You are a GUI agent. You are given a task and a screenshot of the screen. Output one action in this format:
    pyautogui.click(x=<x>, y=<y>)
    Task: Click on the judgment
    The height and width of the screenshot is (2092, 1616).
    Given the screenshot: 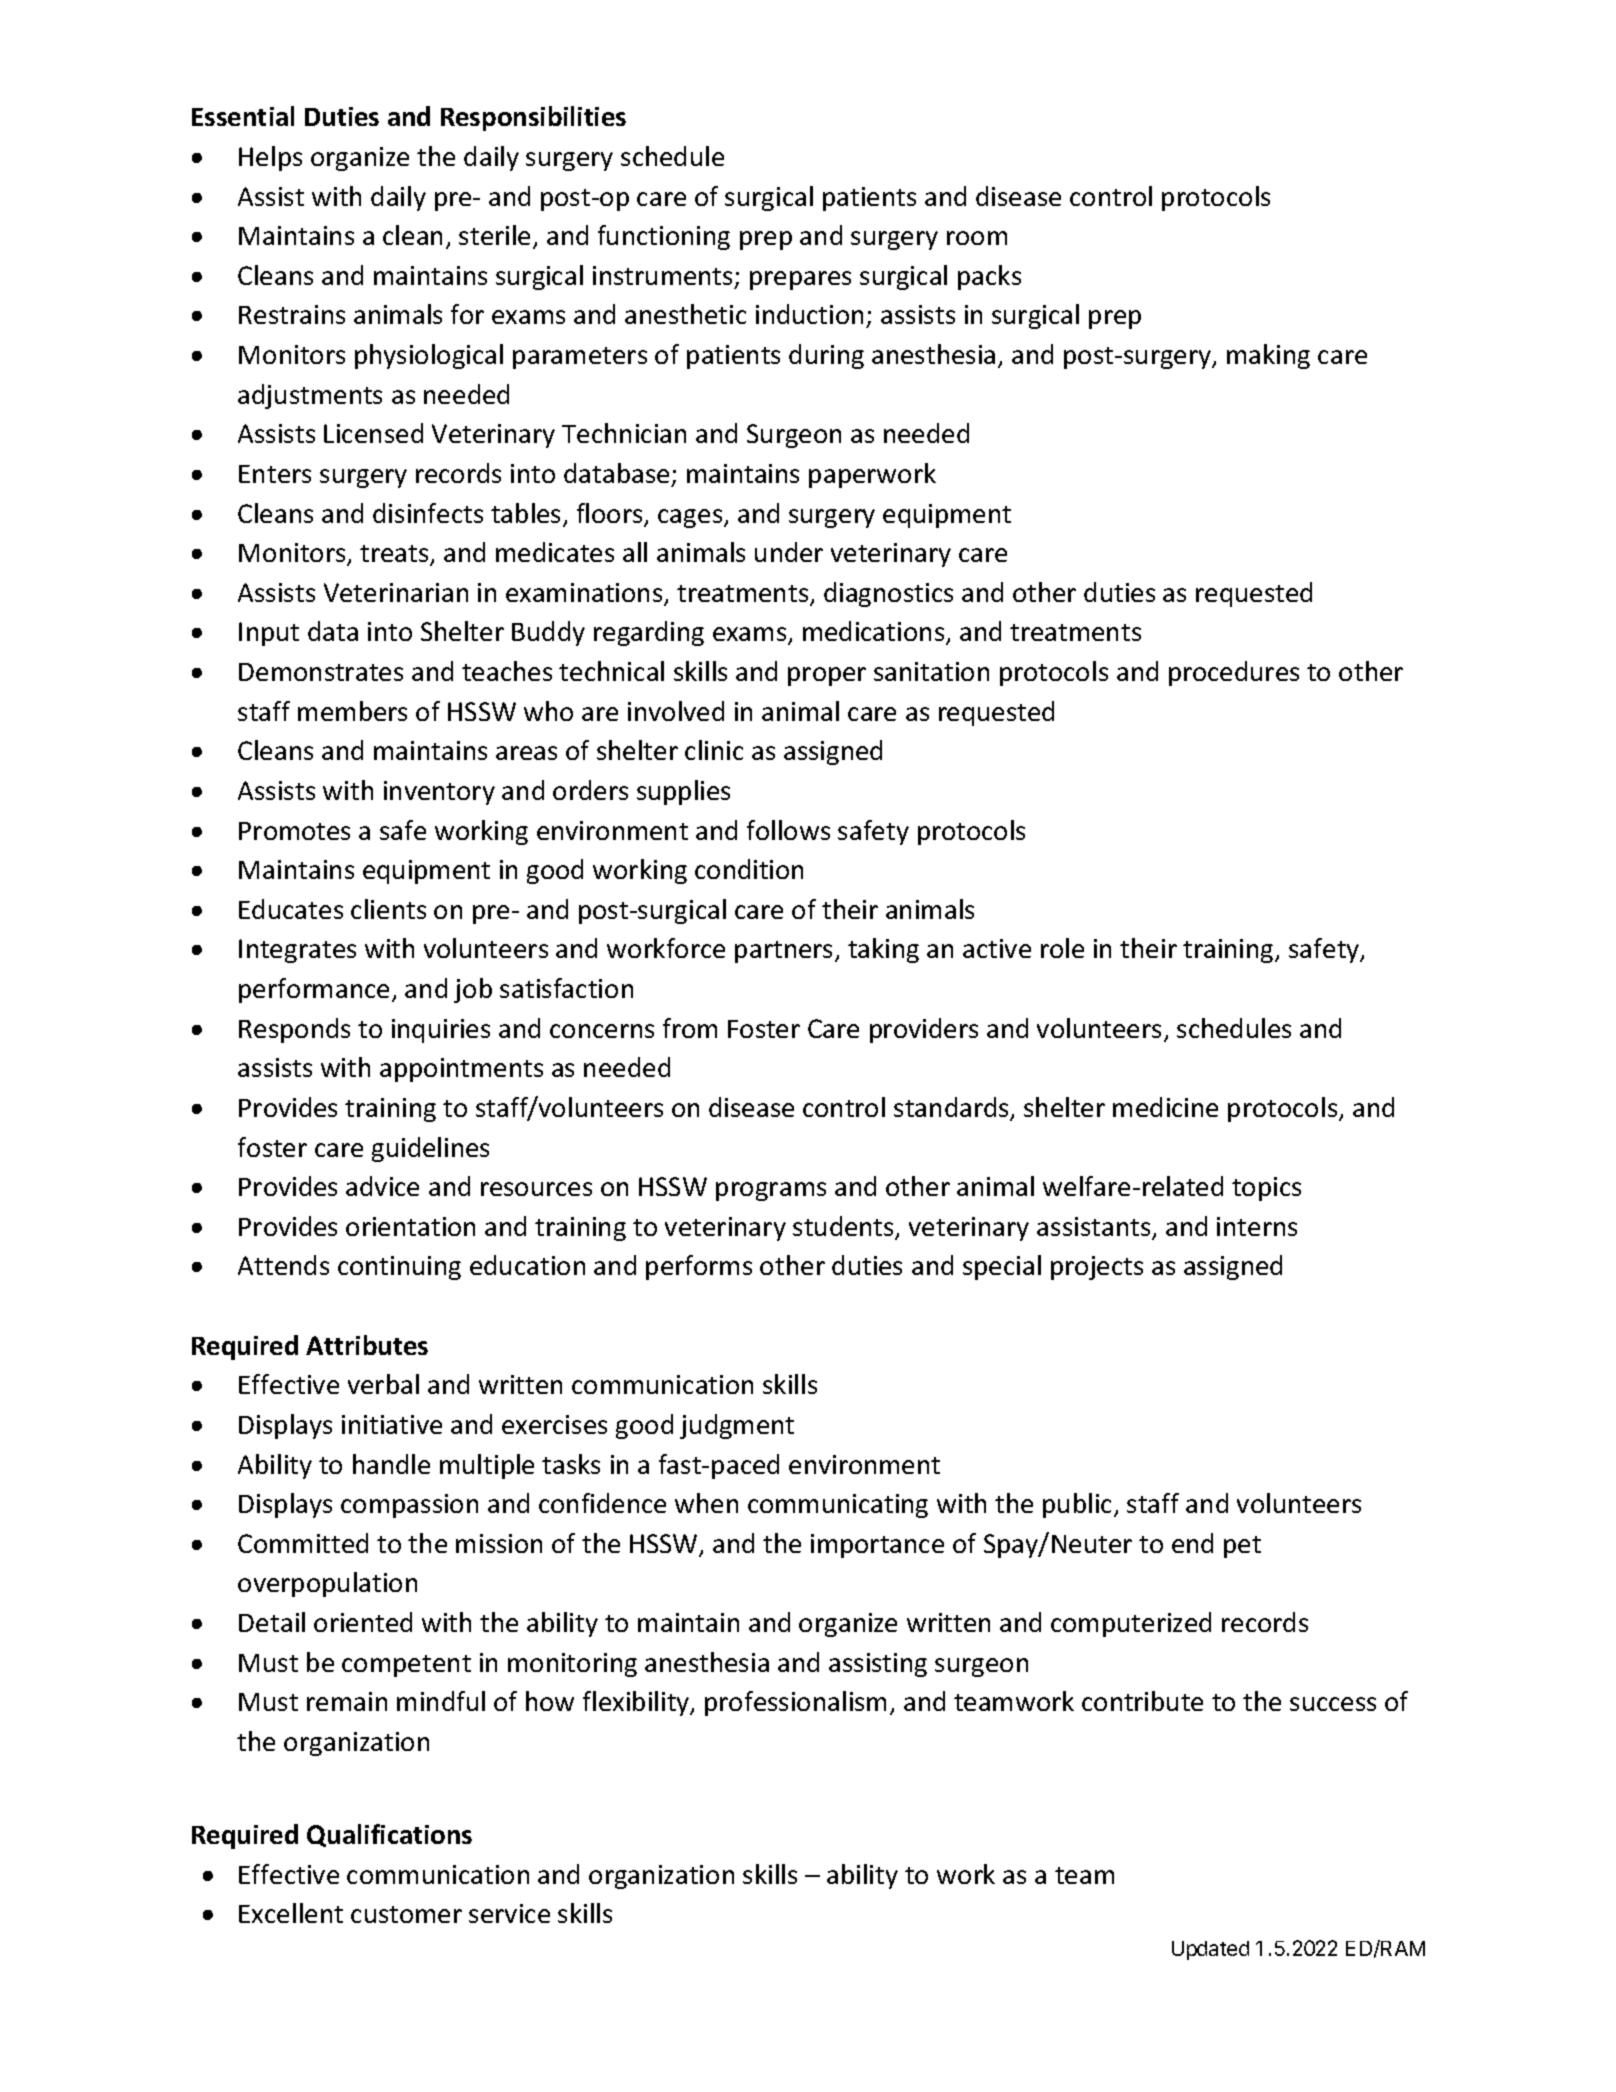 What is the action you would take?
    pyautogui.click(x=737, y=1426)
